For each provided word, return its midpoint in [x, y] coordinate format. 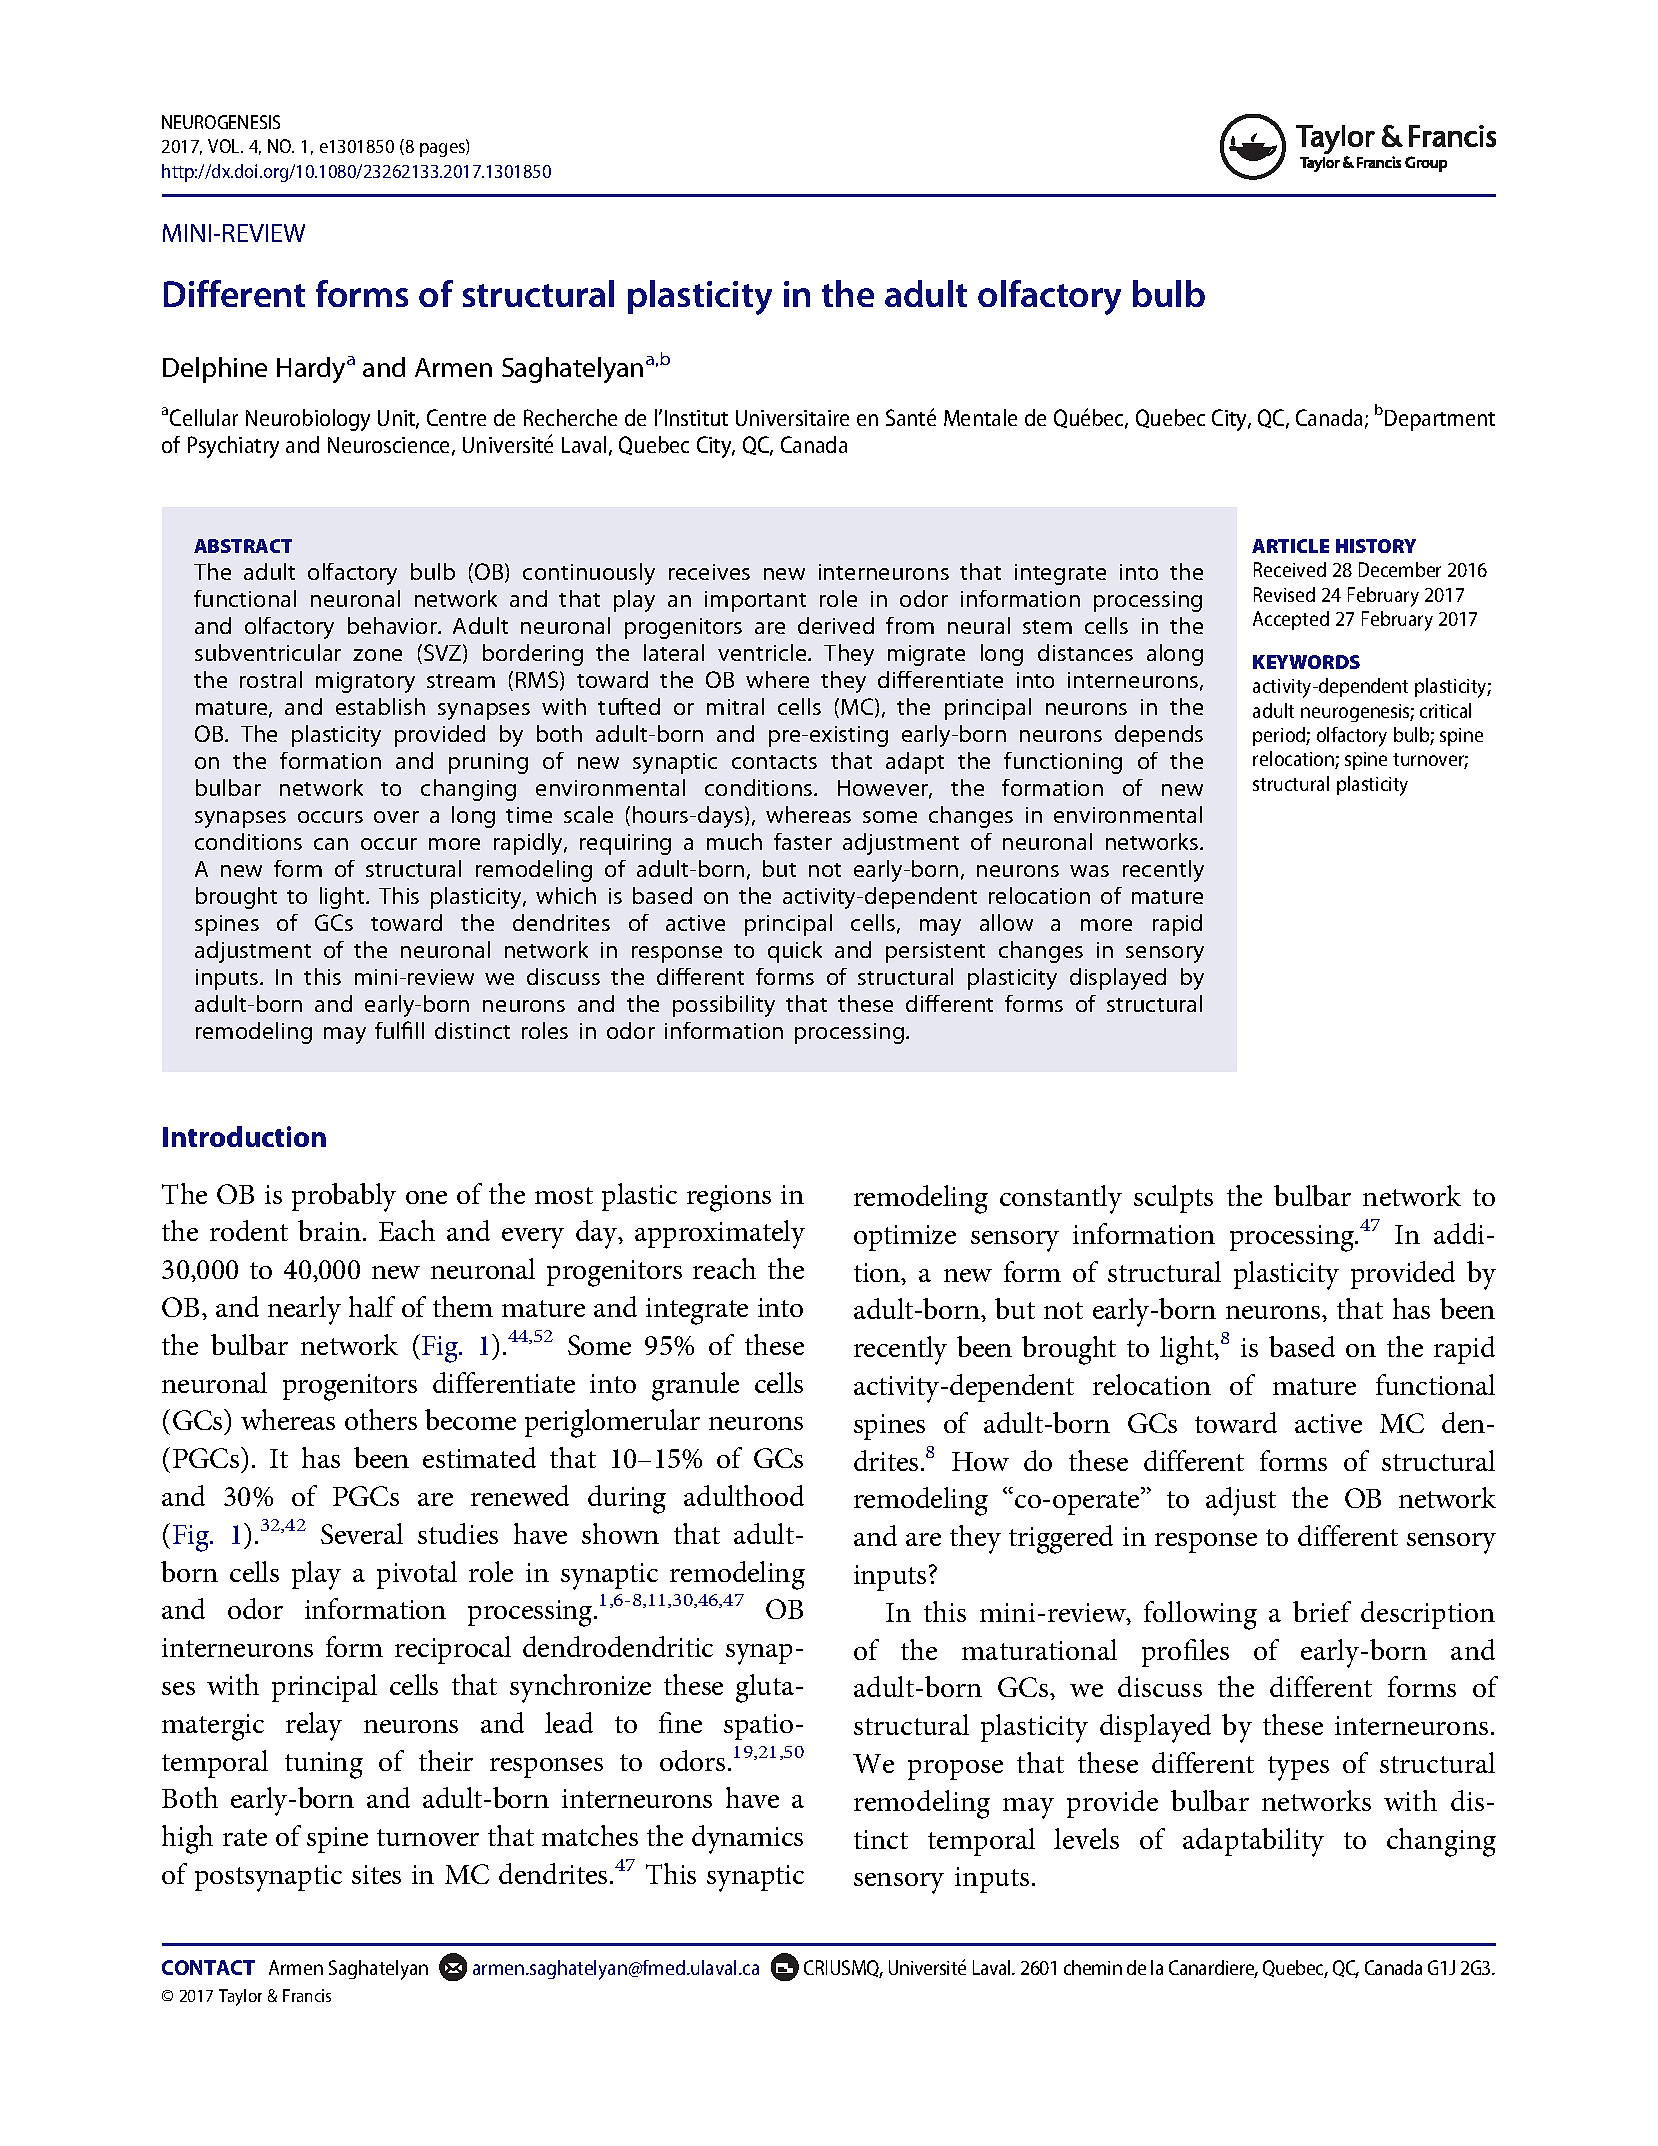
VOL [225, 146]
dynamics [747, 1839]
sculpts [1173, 1199]
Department [1440, 420]
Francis [307, 1995]
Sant [905, 417]
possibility [724, 1006]
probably [344, 1197]
